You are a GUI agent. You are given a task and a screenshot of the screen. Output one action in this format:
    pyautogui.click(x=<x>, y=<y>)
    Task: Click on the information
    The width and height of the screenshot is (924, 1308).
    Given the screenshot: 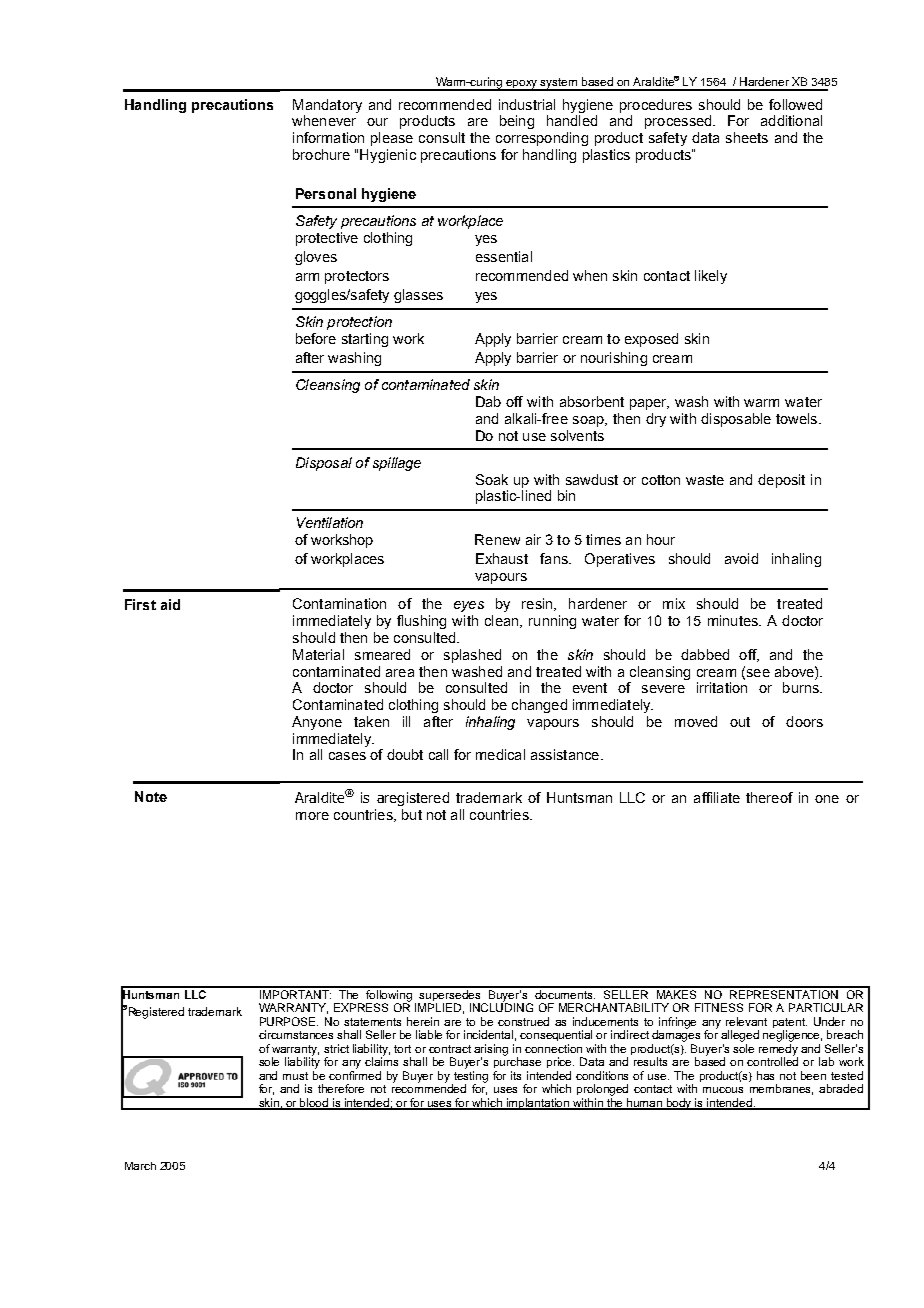 What is the action you would take?
    pyautogui.click(x=328, y=137)
